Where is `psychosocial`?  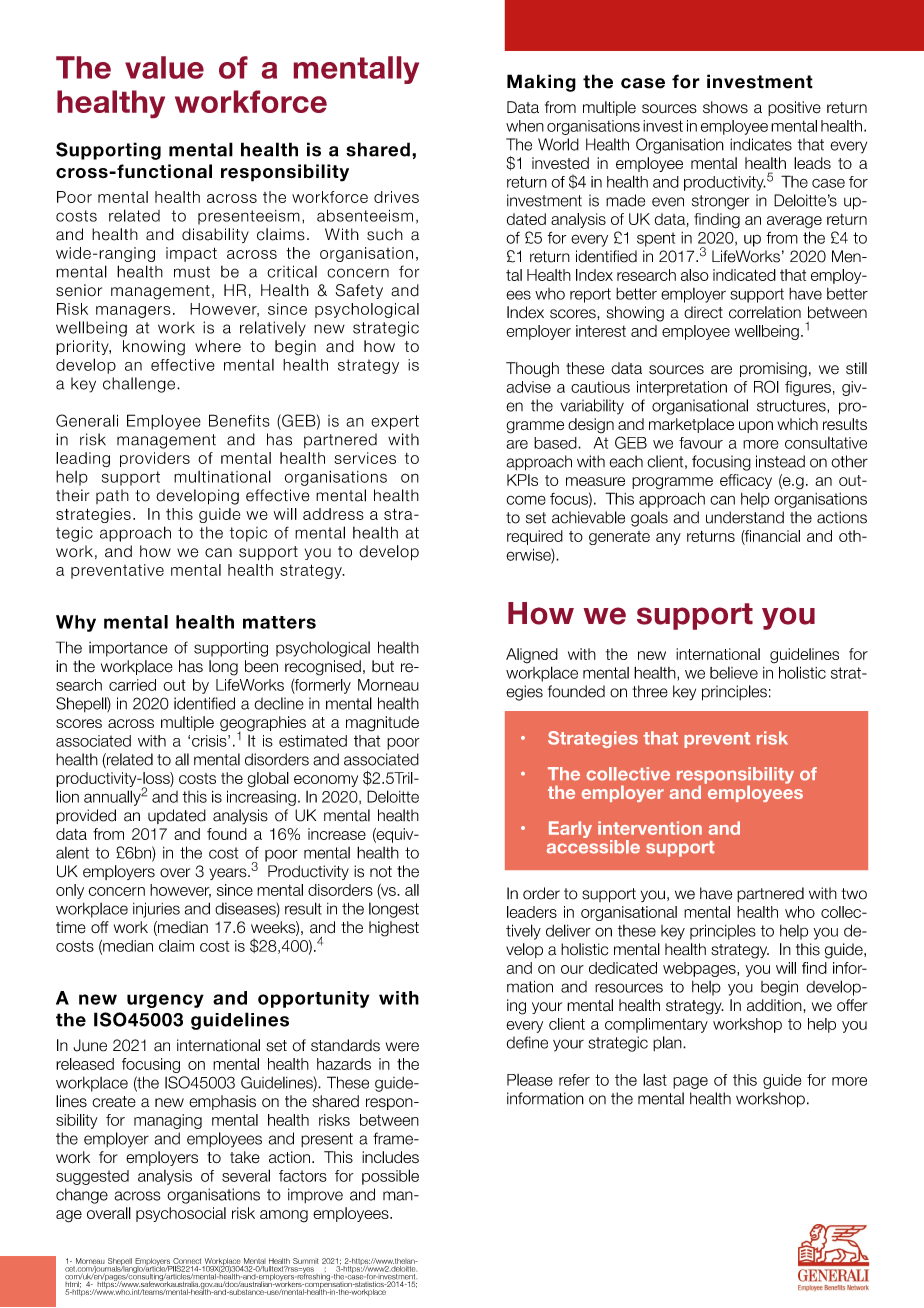
psychosocial is located at coordinates (181, 1214).
